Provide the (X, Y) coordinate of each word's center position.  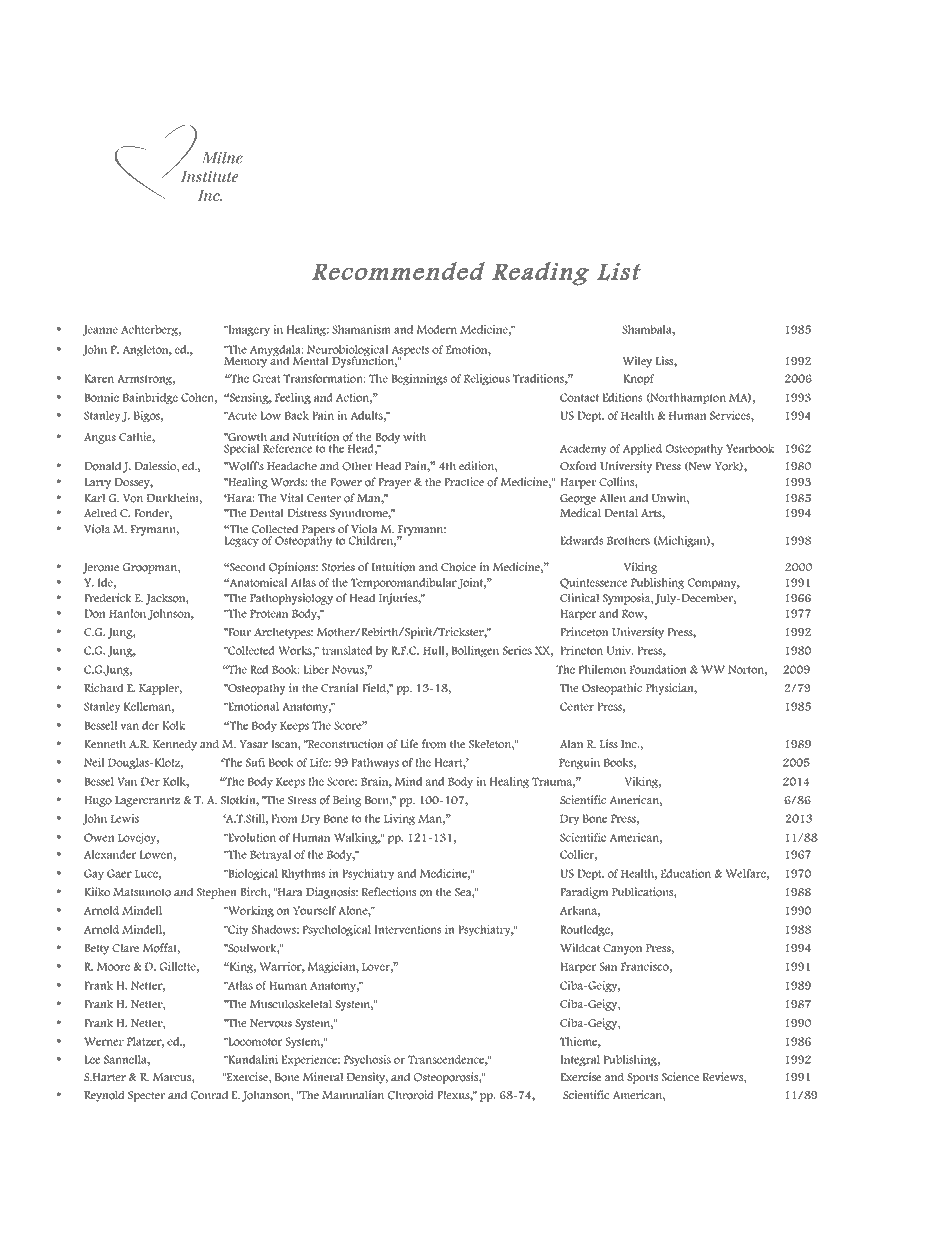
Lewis (125, 818)
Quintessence (593, 583)
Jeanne (100, 331)
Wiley (637, 362)
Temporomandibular (404, 583)
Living (399, 820)
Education (686, 873)
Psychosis (367, 1061)
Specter (146, 1096)
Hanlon (127, 613)
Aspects (410, 352)
